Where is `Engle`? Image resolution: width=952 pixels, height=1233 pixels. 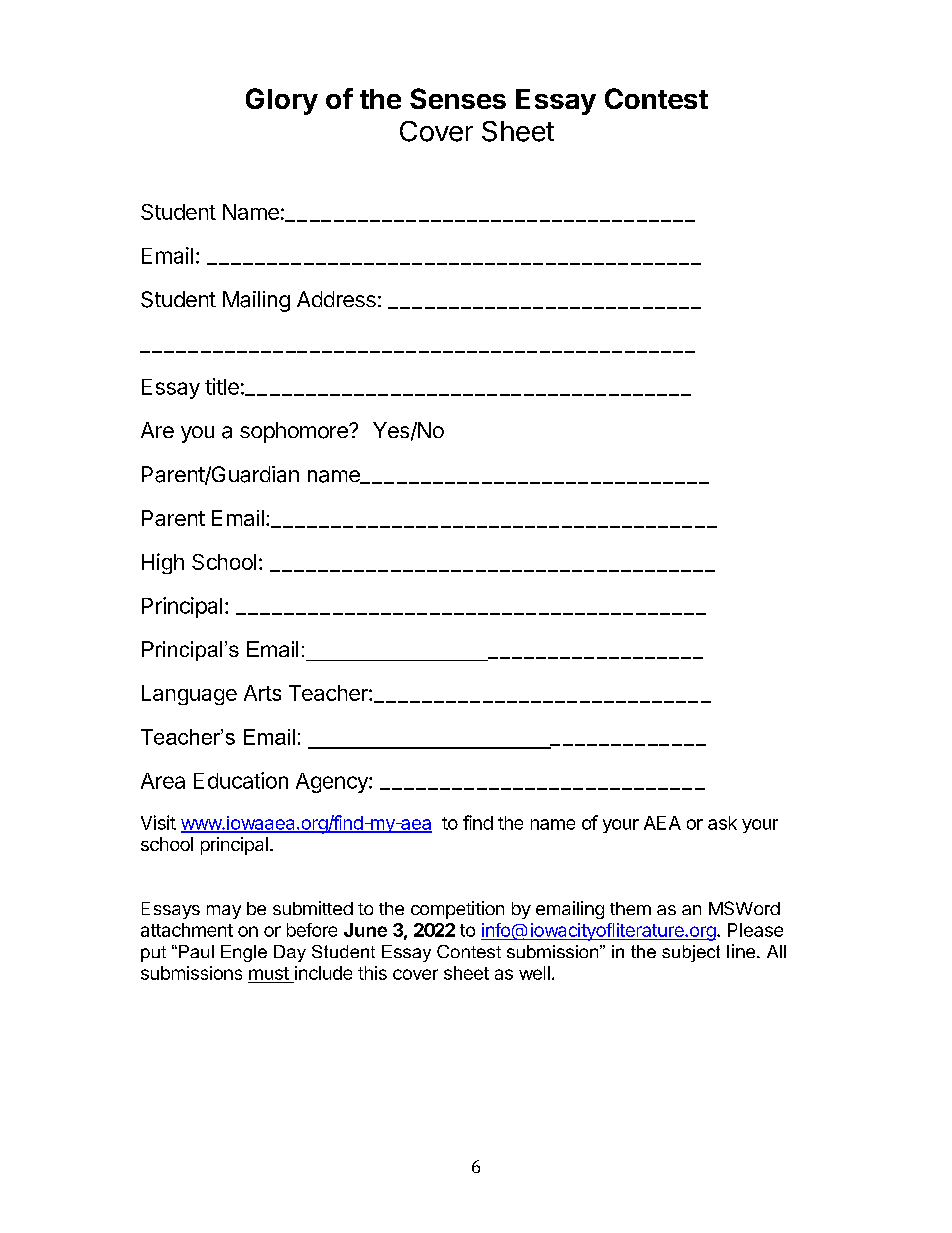 Engle is located at coordinates (244, 953).
